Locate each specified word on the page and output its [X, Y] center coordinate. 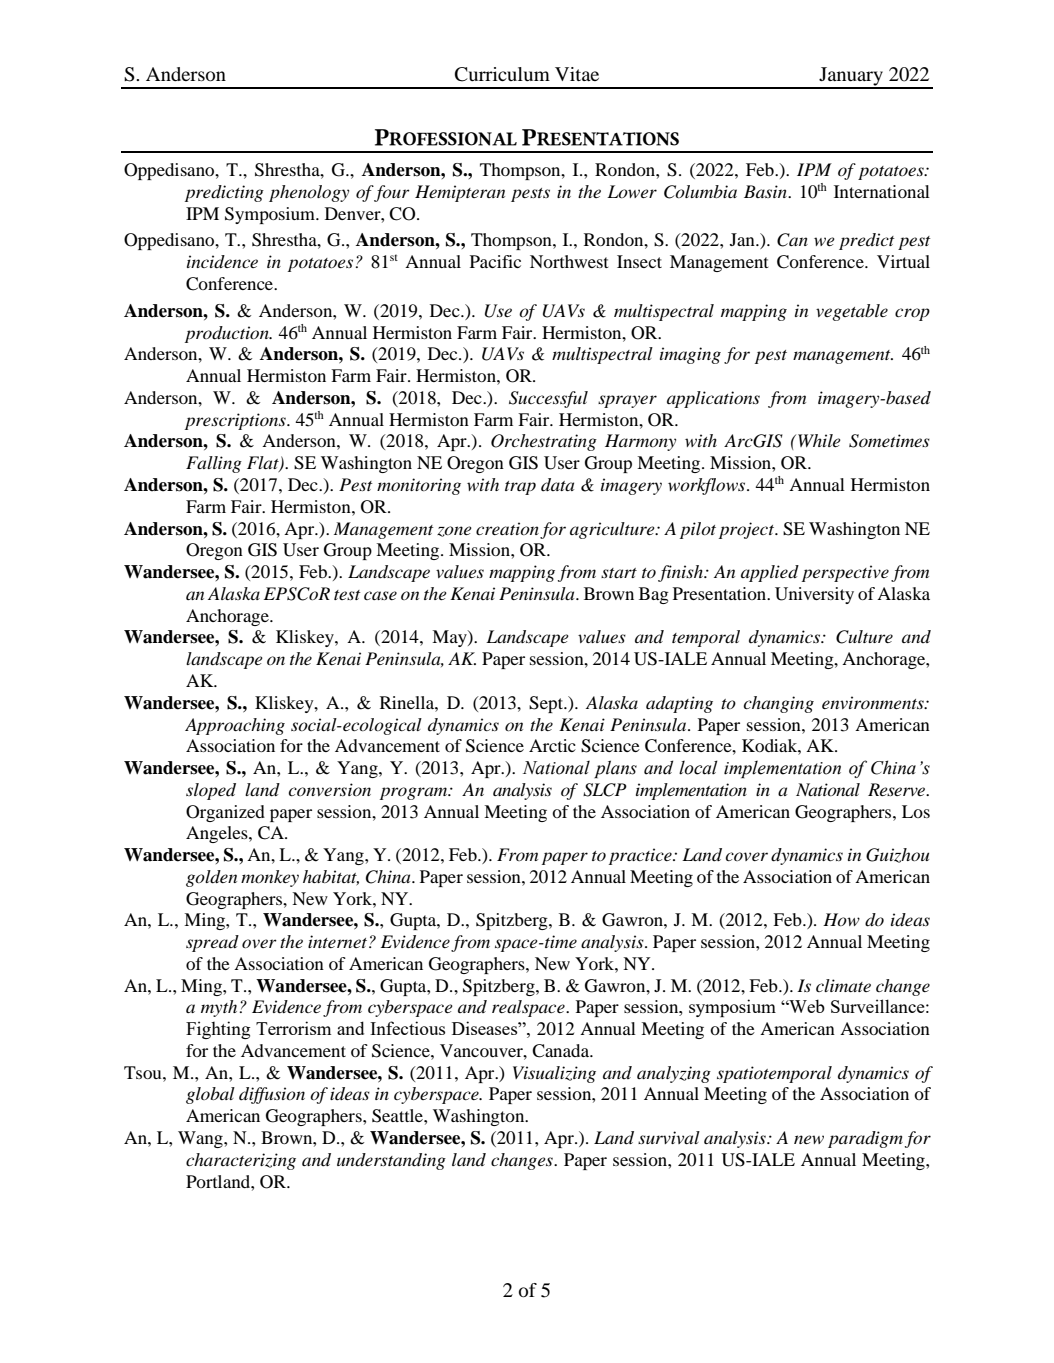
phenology [309, 193]
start [619, 573]
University [814, 595]
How [841, 919]
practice [641, 856]
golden [211, 878]
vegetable [852, 312]
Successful [548, 399]
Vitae [577, 74]
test [347, 595]
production [228, 334]
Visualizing [554, 1074]
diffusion [272, 1095]
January [851, 77]
